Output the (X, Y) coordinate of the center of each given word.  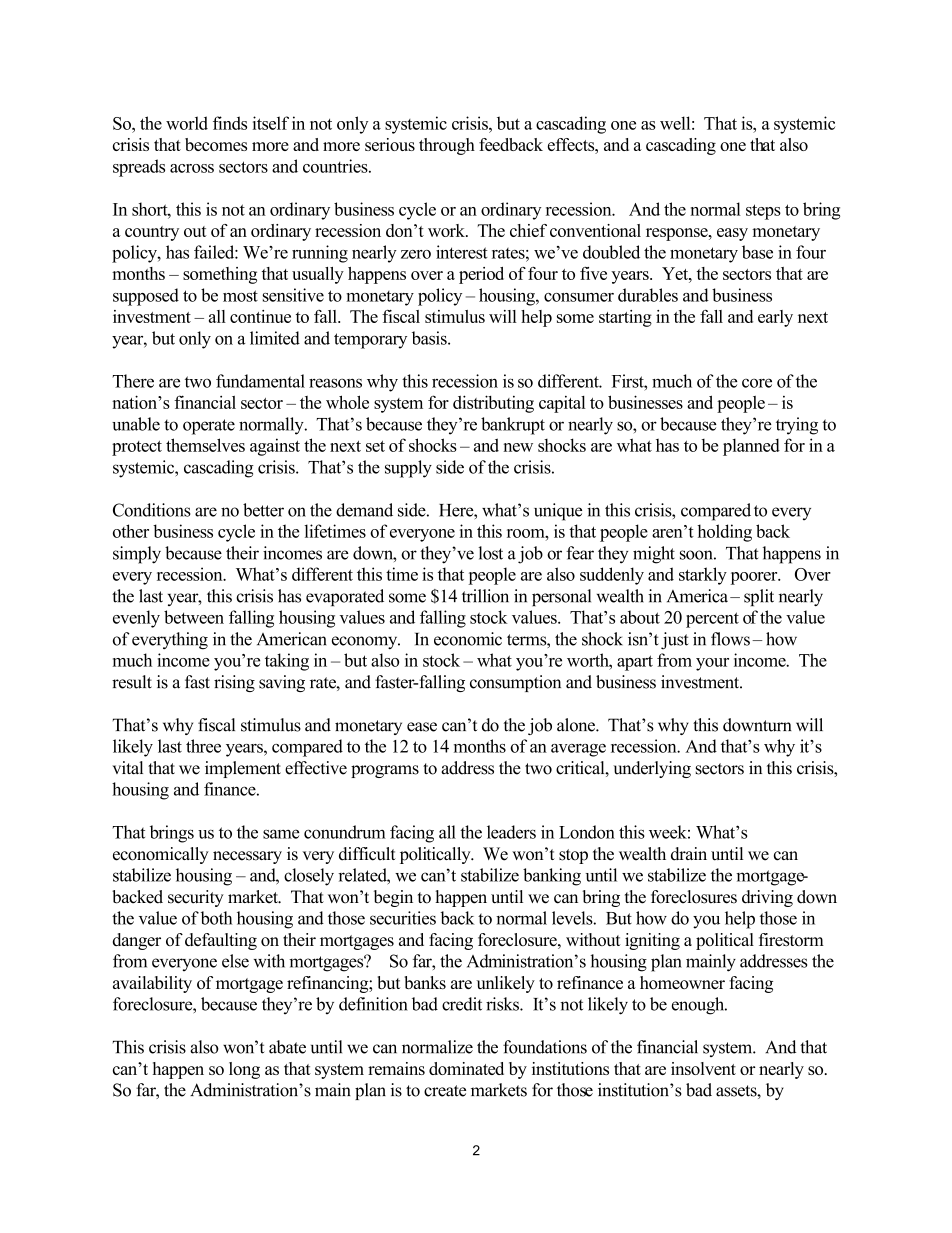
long (244, 1070)
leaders (511, 832)
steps (763, 212)
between (194, 617)
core (757, 383)
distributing (493, 404)
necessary (247, 857)
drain (689, 854)
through (447, 146)
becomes (216, 144)
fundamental (260, 381)
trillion (485, 596)
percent (712, 620)
